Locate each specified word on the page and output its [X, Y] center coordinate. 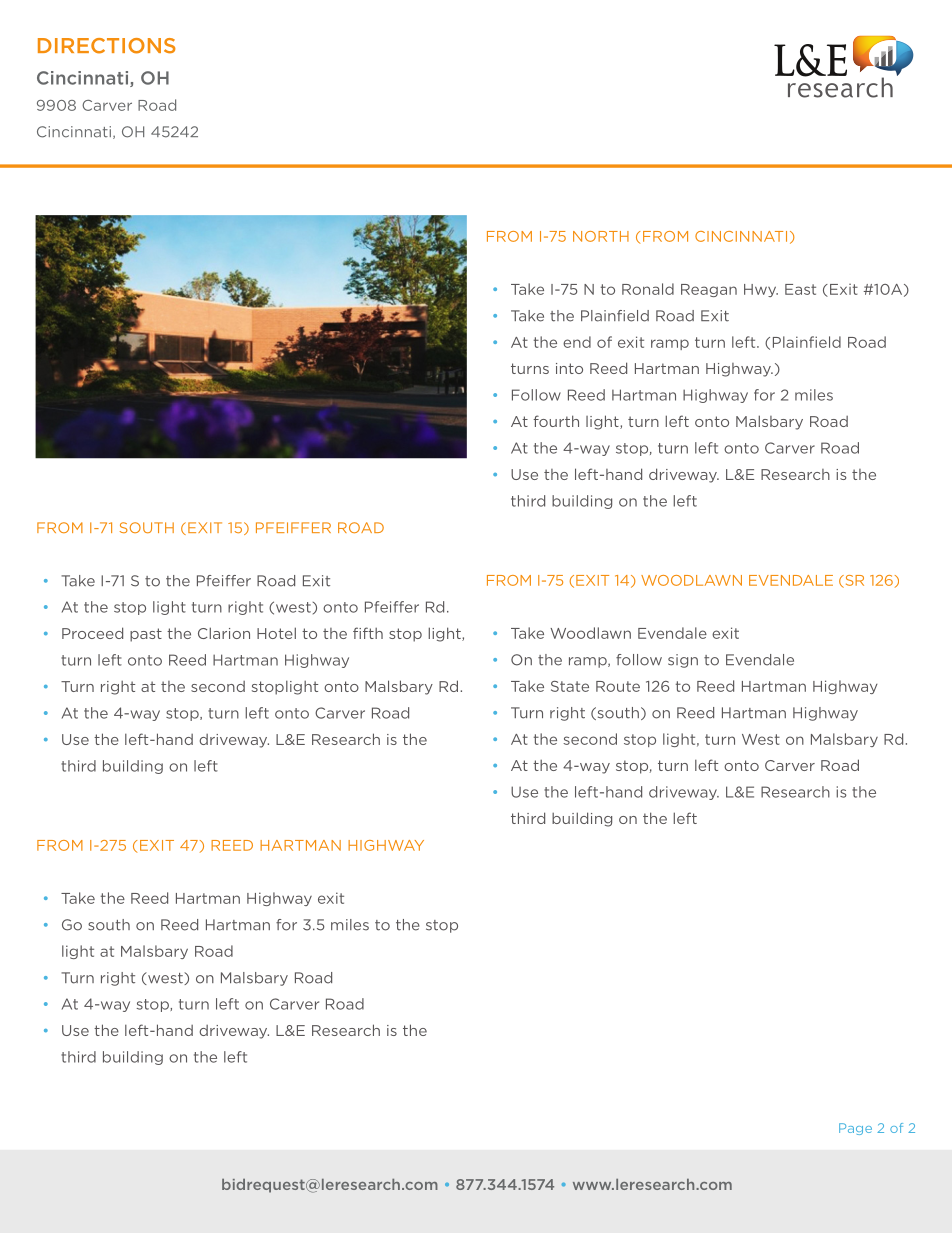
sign [683, 661]
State [570, 686]
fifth [368, 633]
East [800, 289]
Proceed [92, 633]
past [146, 635]
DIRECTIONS [107, 46]
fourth [556, 421]
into [569, 368]
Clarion [224, 633]
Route [618, 686]
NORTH [601, 236]
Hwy [761, 290]
